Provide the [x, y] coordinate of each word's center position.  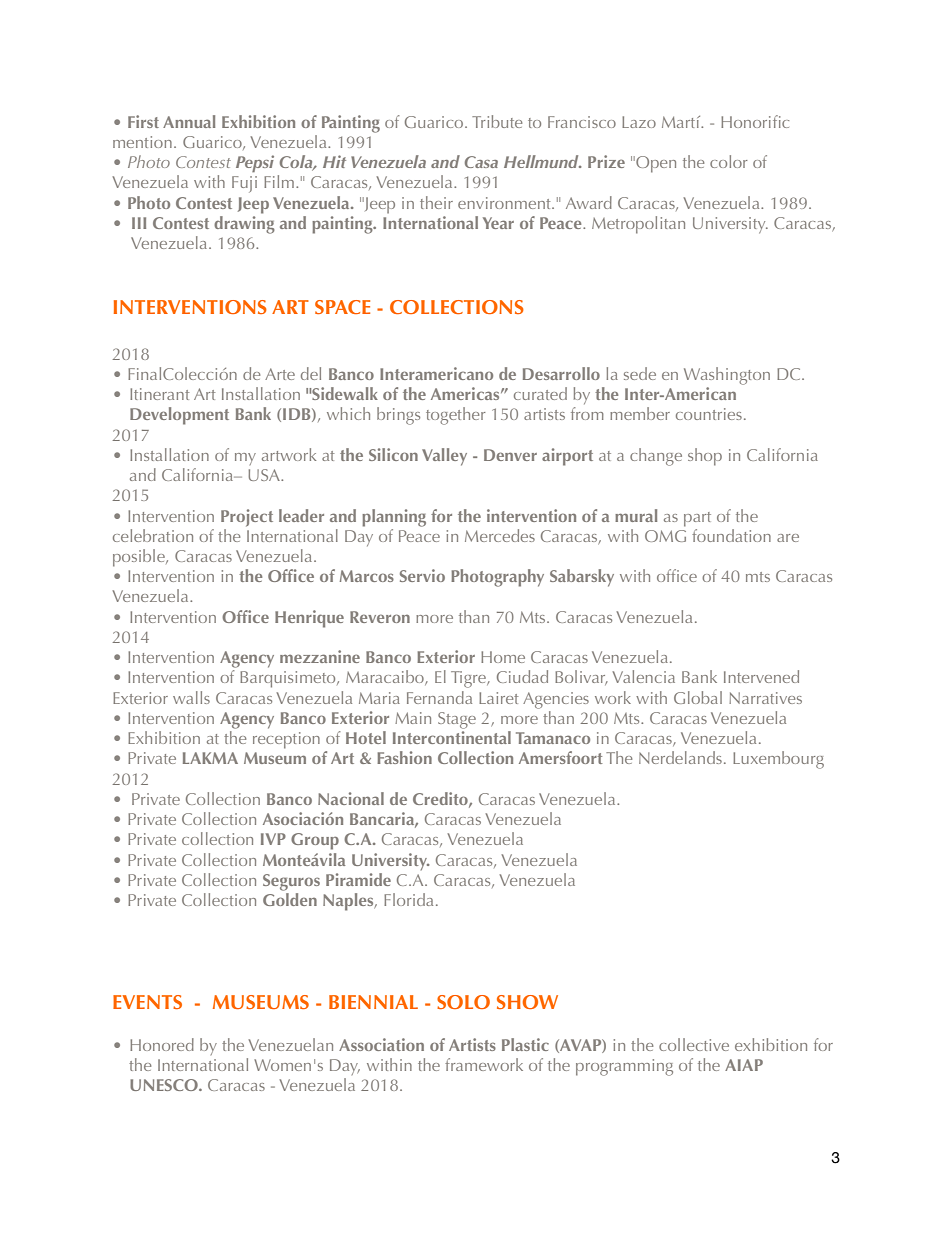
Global [698, 697]
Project [247, 518]
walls [191, 697]
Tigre [469, 679]
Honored [162, 1044]
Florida [408, 899]
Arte [280, 374]
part [697, 519]
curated [540, 393]
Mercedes [500, 535]
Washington [727, 376]
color [729, 161]
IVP [273, 839]
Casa [481, 162]
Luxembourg [778, 760]
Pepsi [255, 163]
